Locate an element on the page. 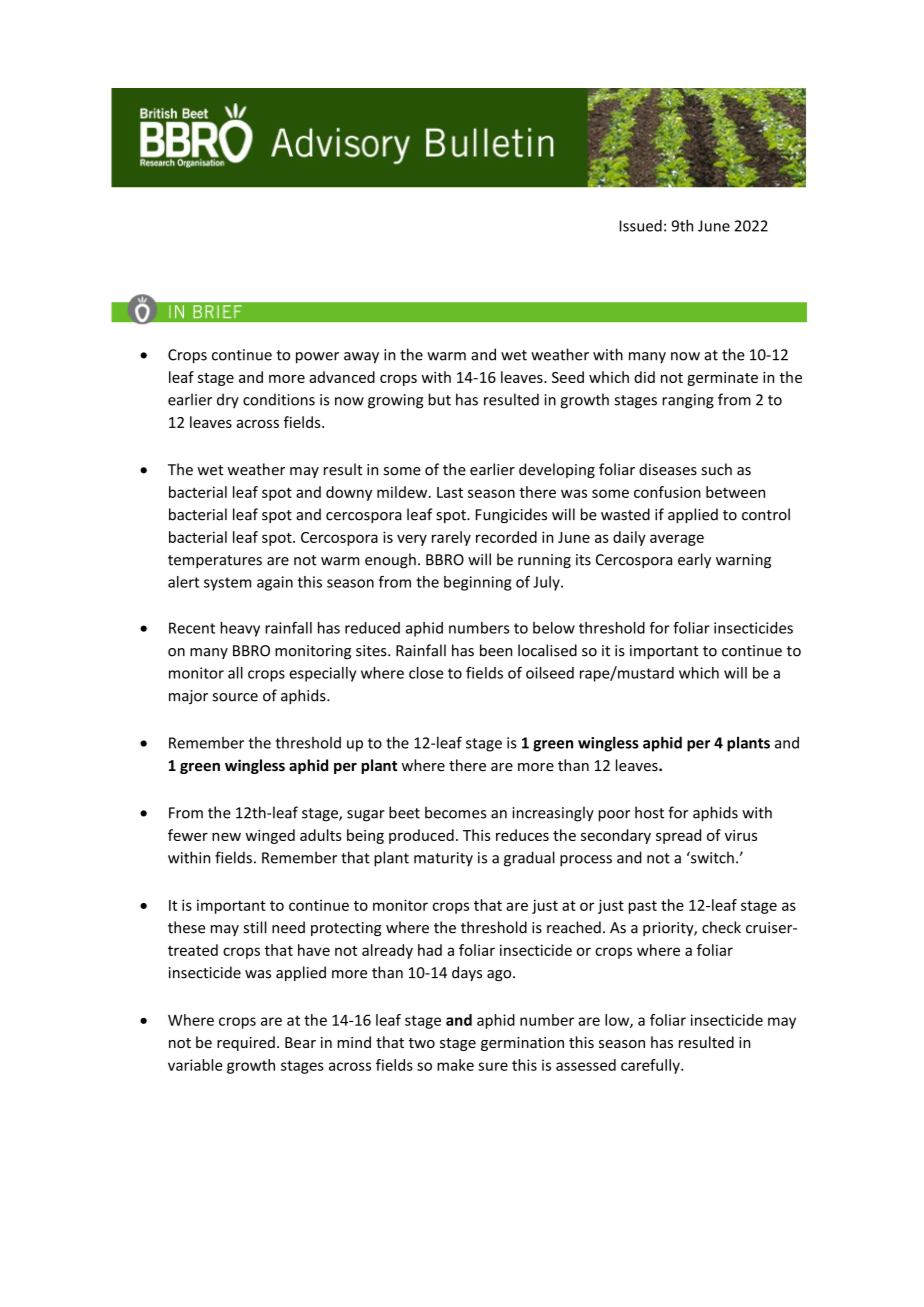 The height and width of the image is (1307, 924). power is located at coordinates (317, 358).
